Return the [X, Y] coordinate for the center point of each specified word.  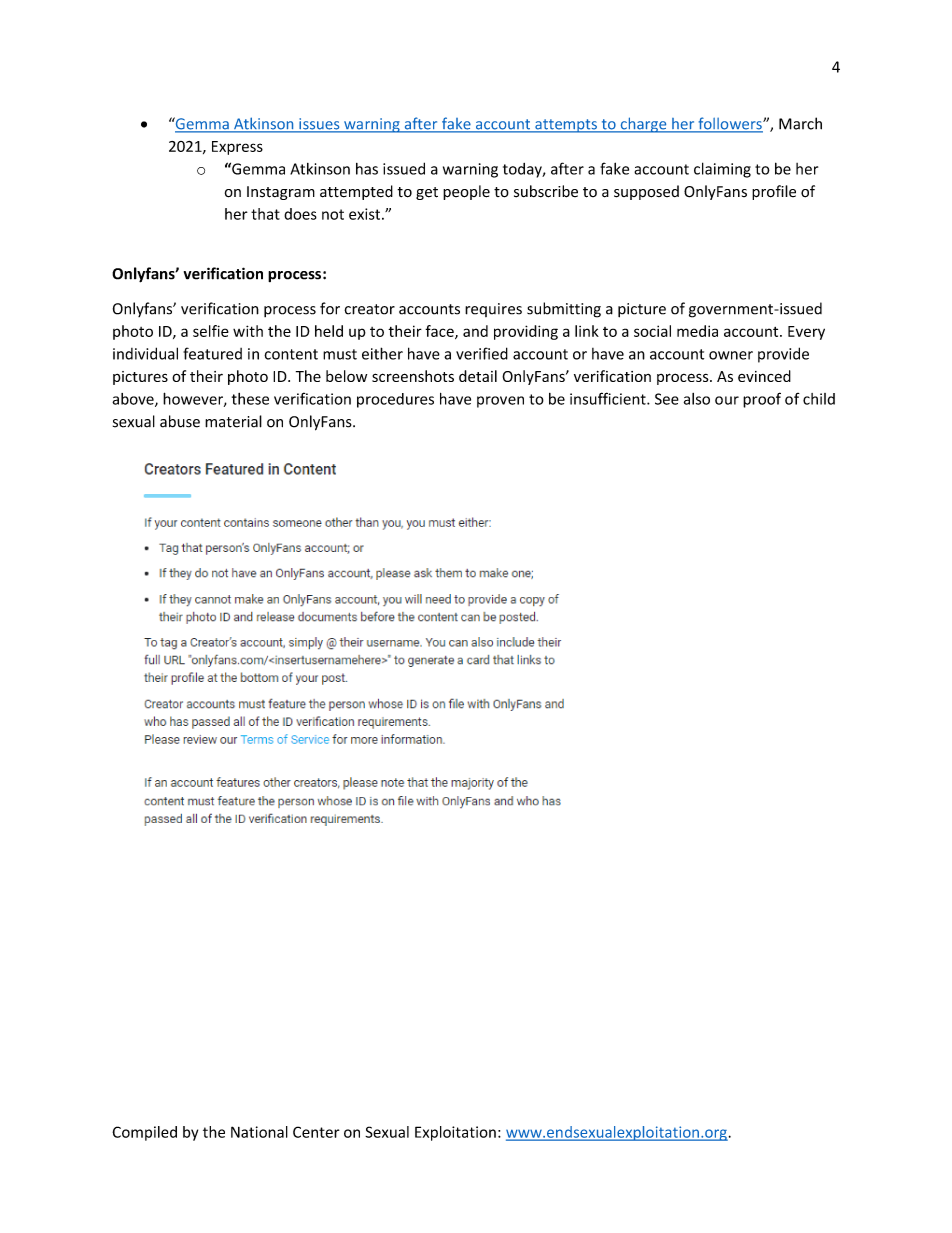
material [233, 421]
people [466, 192]
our [727, 400]
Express [237, 148]
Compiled [144, 1133]
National [259, 1132]
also [697, 399]
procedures [395, 400]
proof [762, 400]
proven [500, 402]
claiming [722, 170]
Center [316, 1132]
